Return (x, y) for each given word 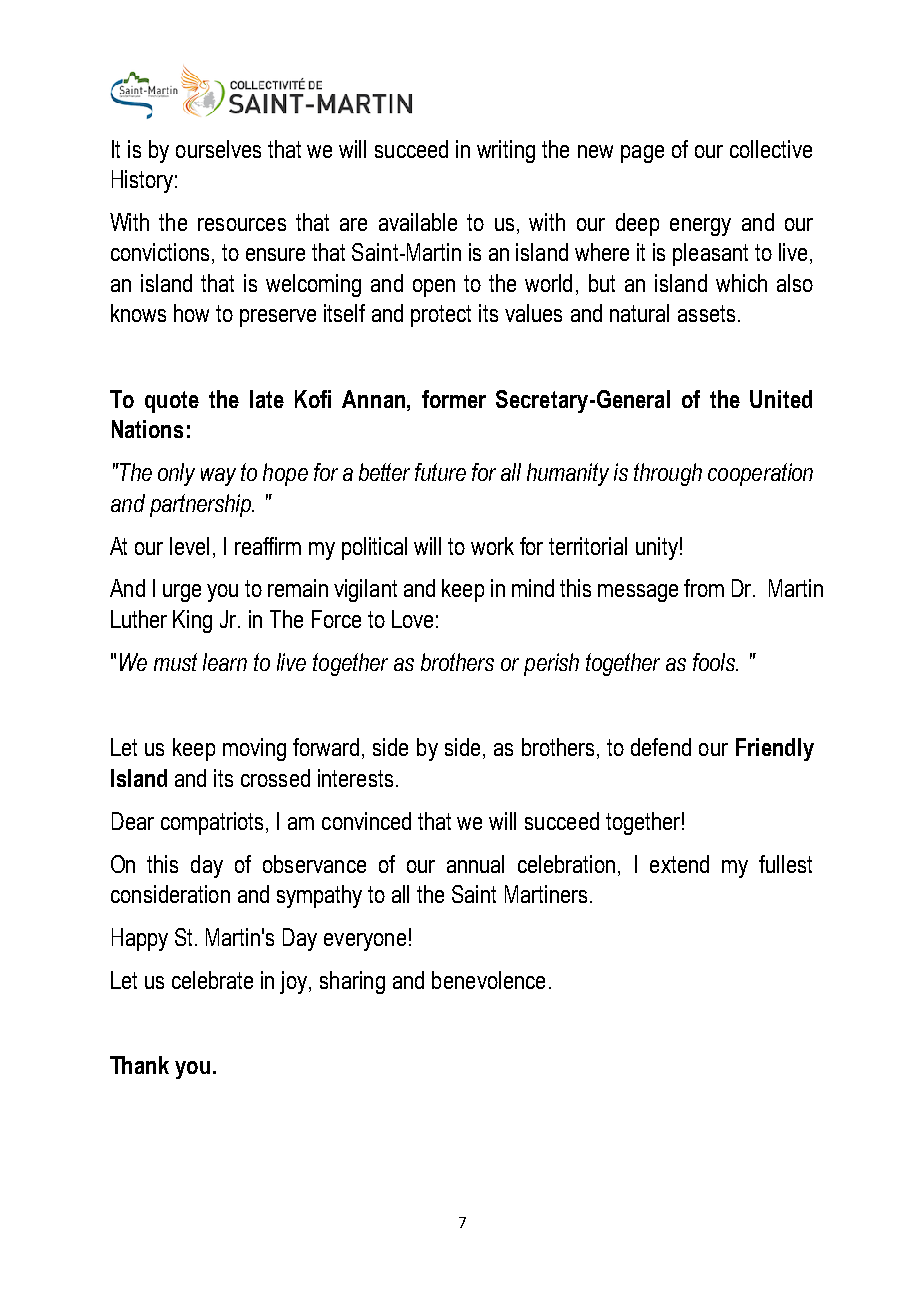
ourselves (218, 149)
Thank (139, 1065)
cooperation (760, 474)
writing (506, 151)
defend (661, 747)
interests (355, 778)
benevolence (488, 980)
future (440, 472)
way (218, 477)
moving (254, 749)
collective (771, 149)
